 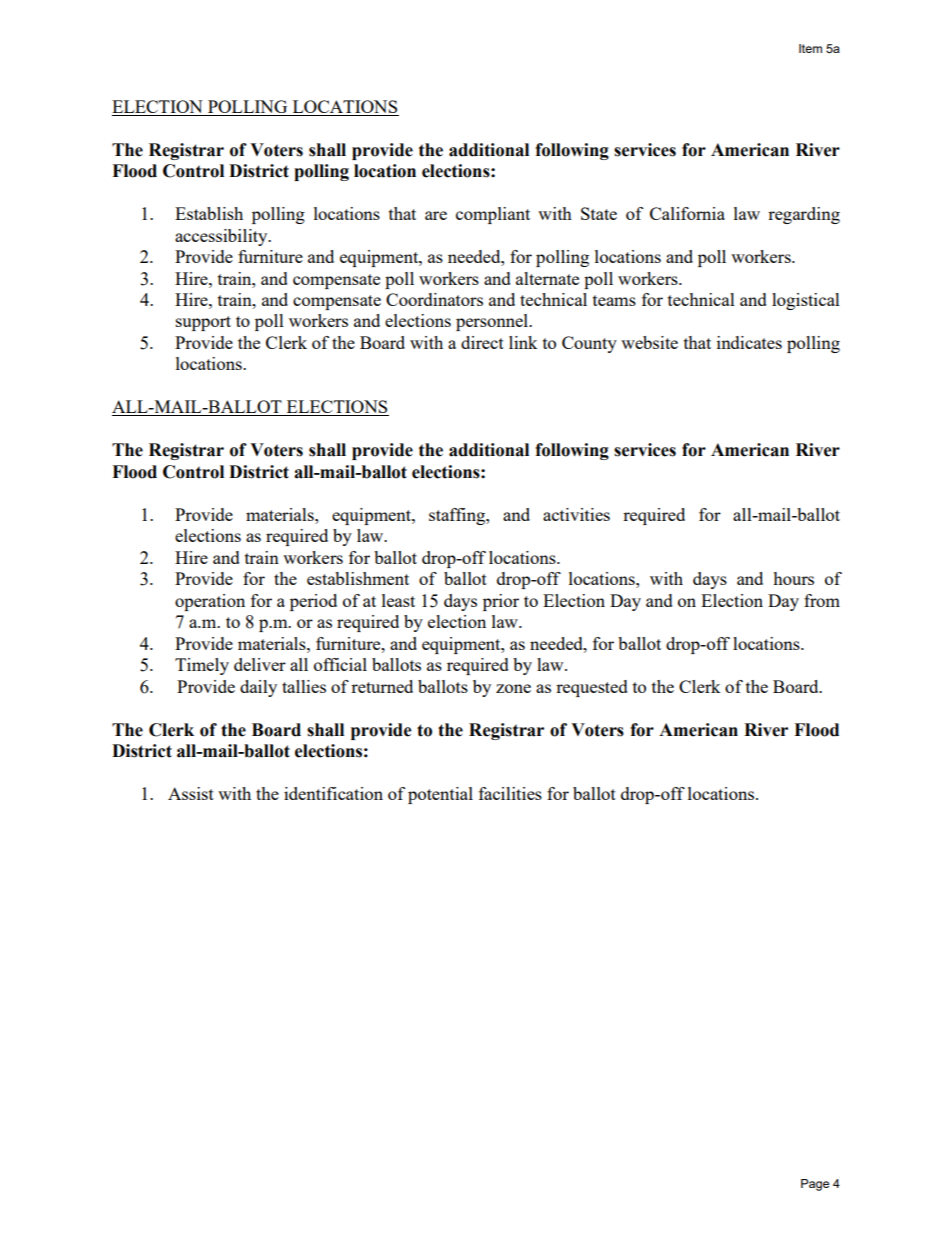 I want to click on accessibility, so click(x=222, y=237).
